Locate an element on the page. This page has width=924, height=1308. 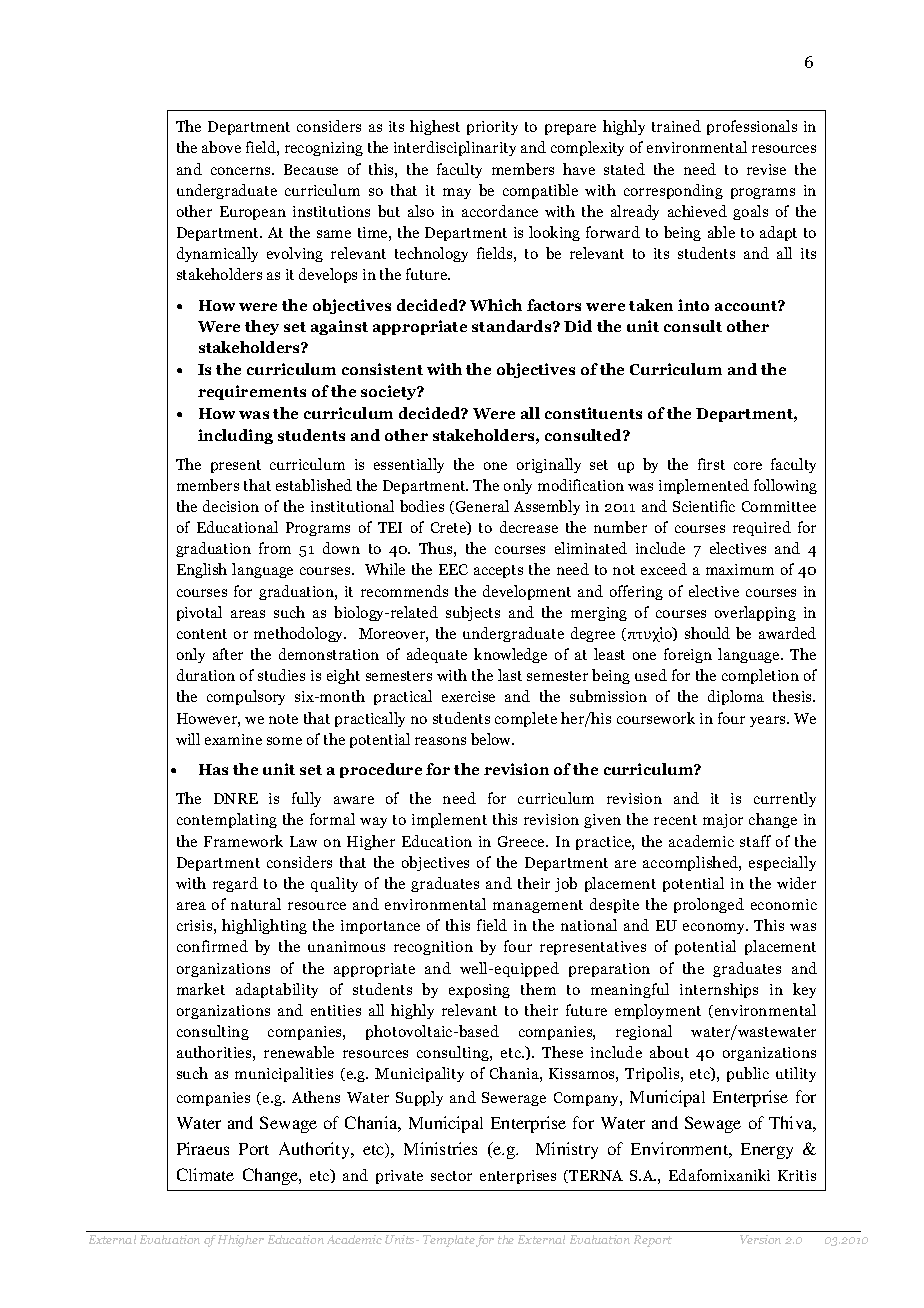
revise is located at coordinates (766, 169).
